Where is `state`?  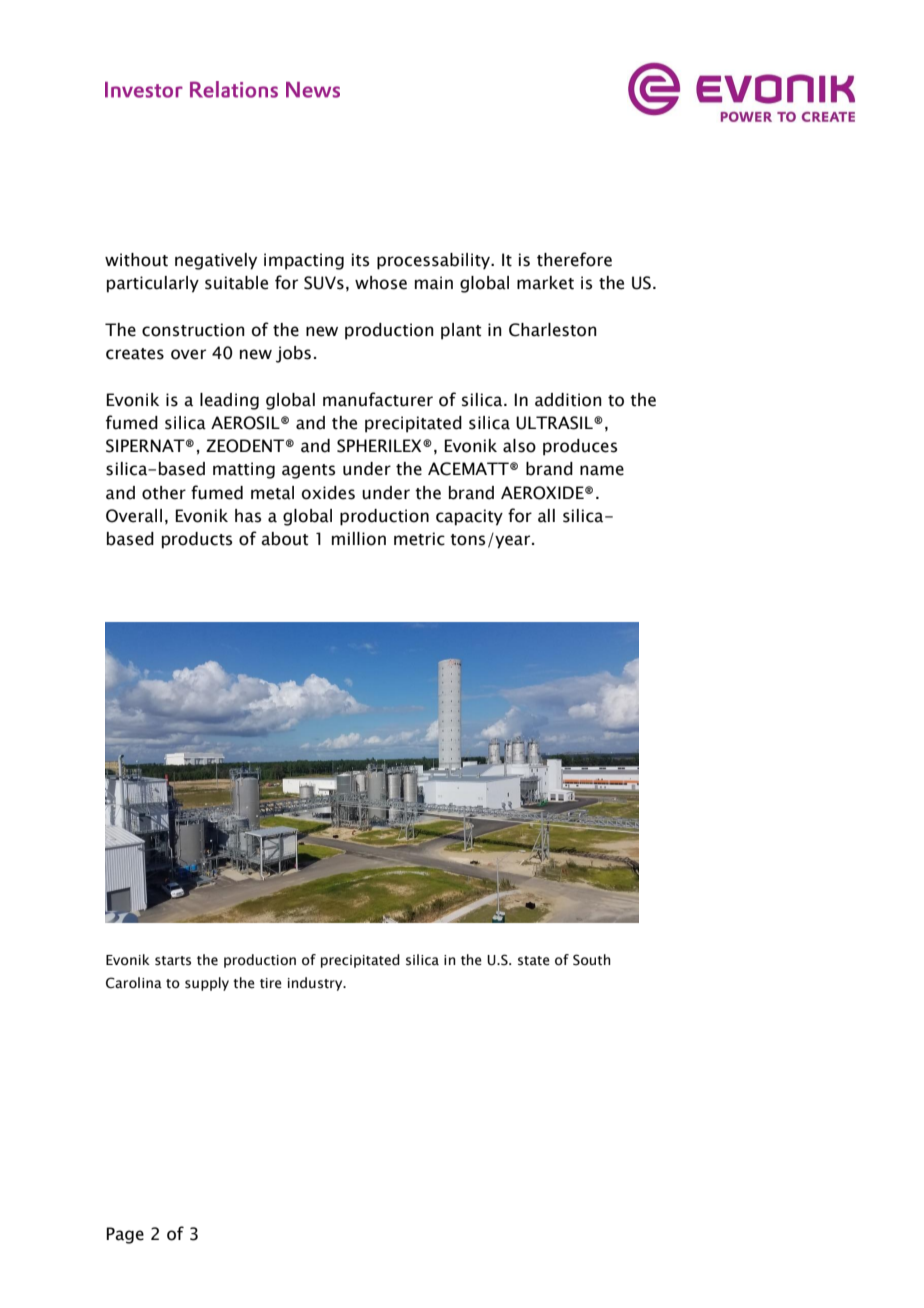 state is located at coordinates (534, 961).
